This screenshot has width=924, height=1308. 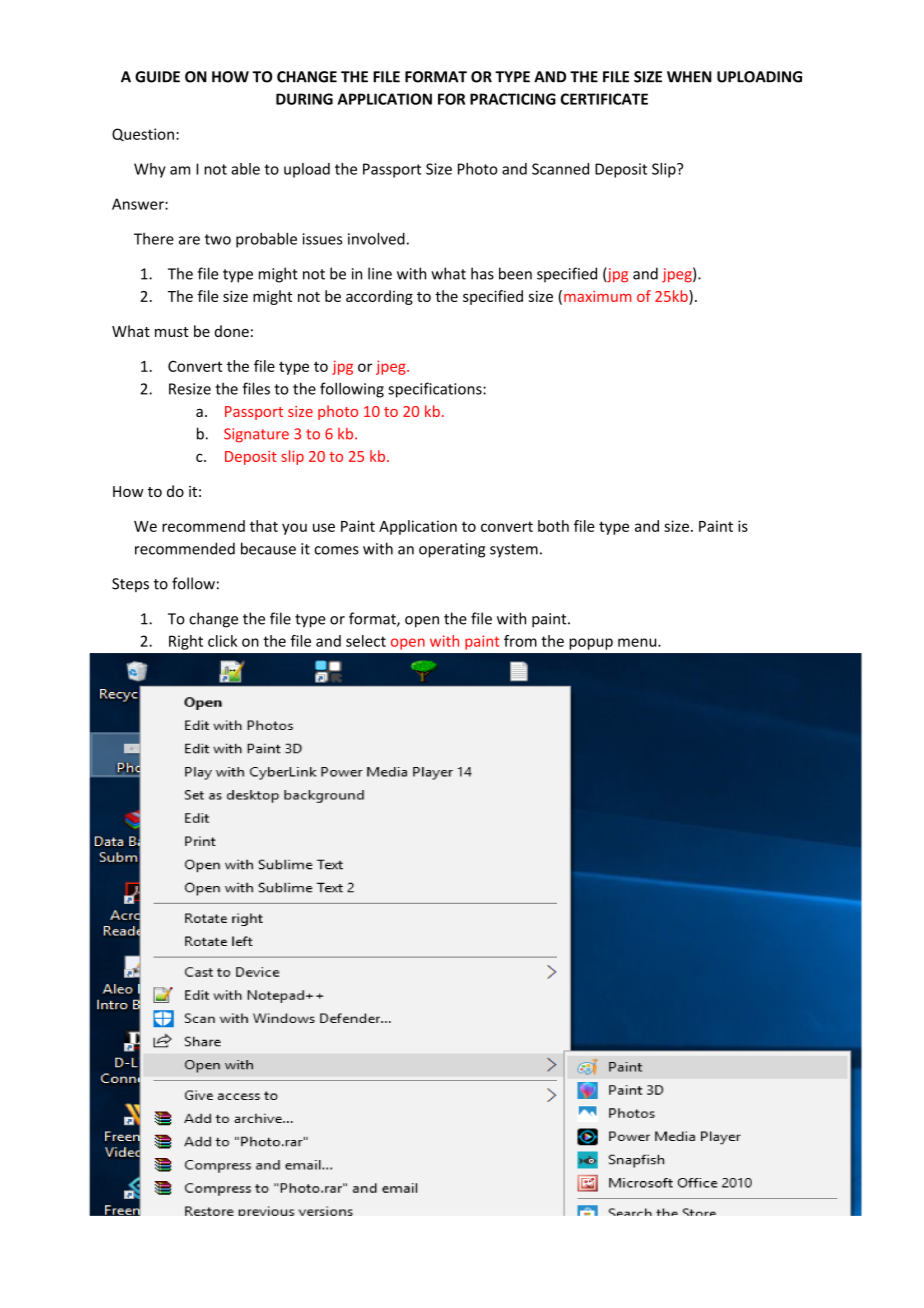 What do you see at coordinates (513, 99) in the screenshot?
I see `PRACTICING` at bounding box center [513, 99].
